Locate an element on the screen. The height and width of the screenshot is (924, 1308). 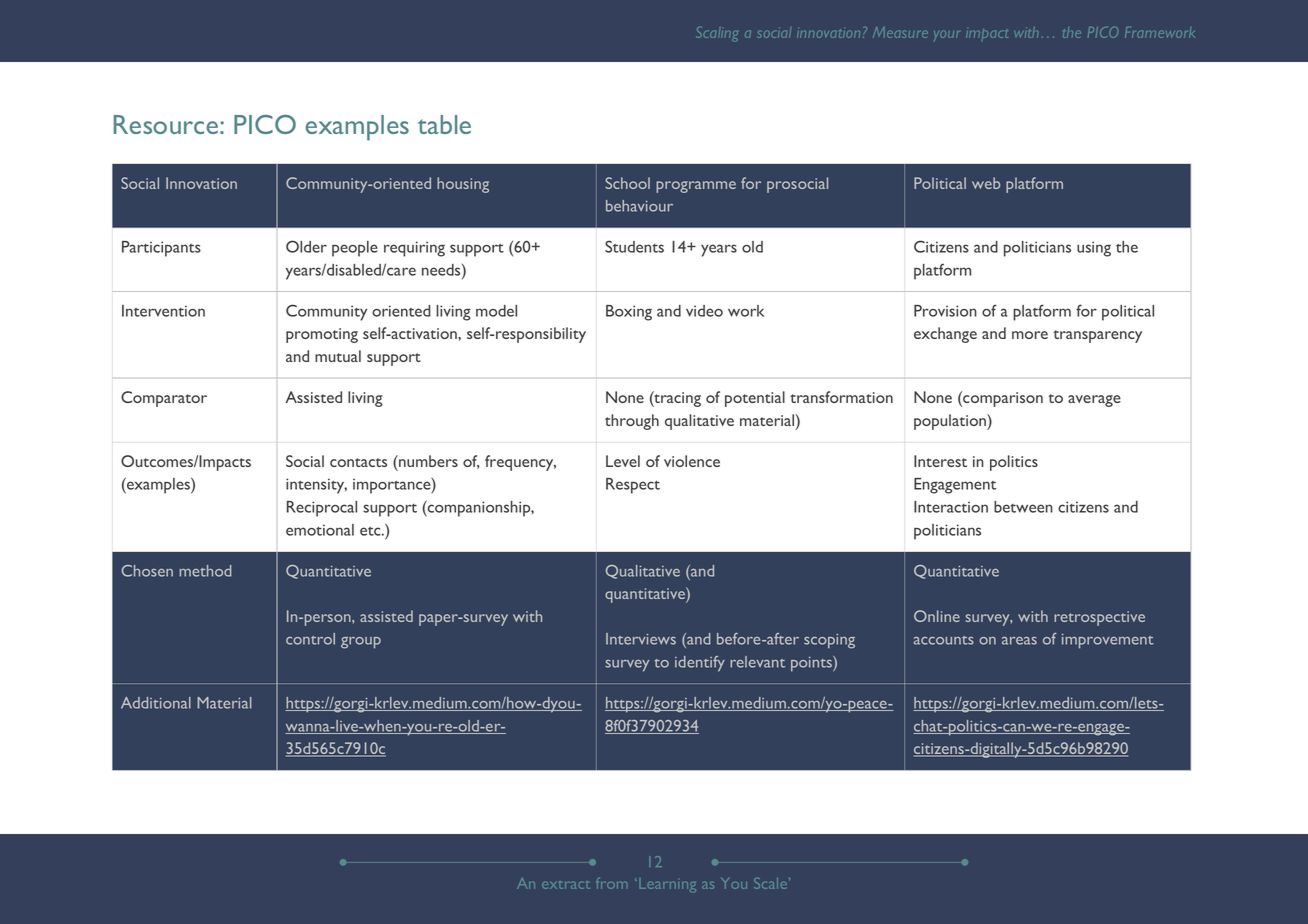
Interviews is located at coordinates (641, 639).
